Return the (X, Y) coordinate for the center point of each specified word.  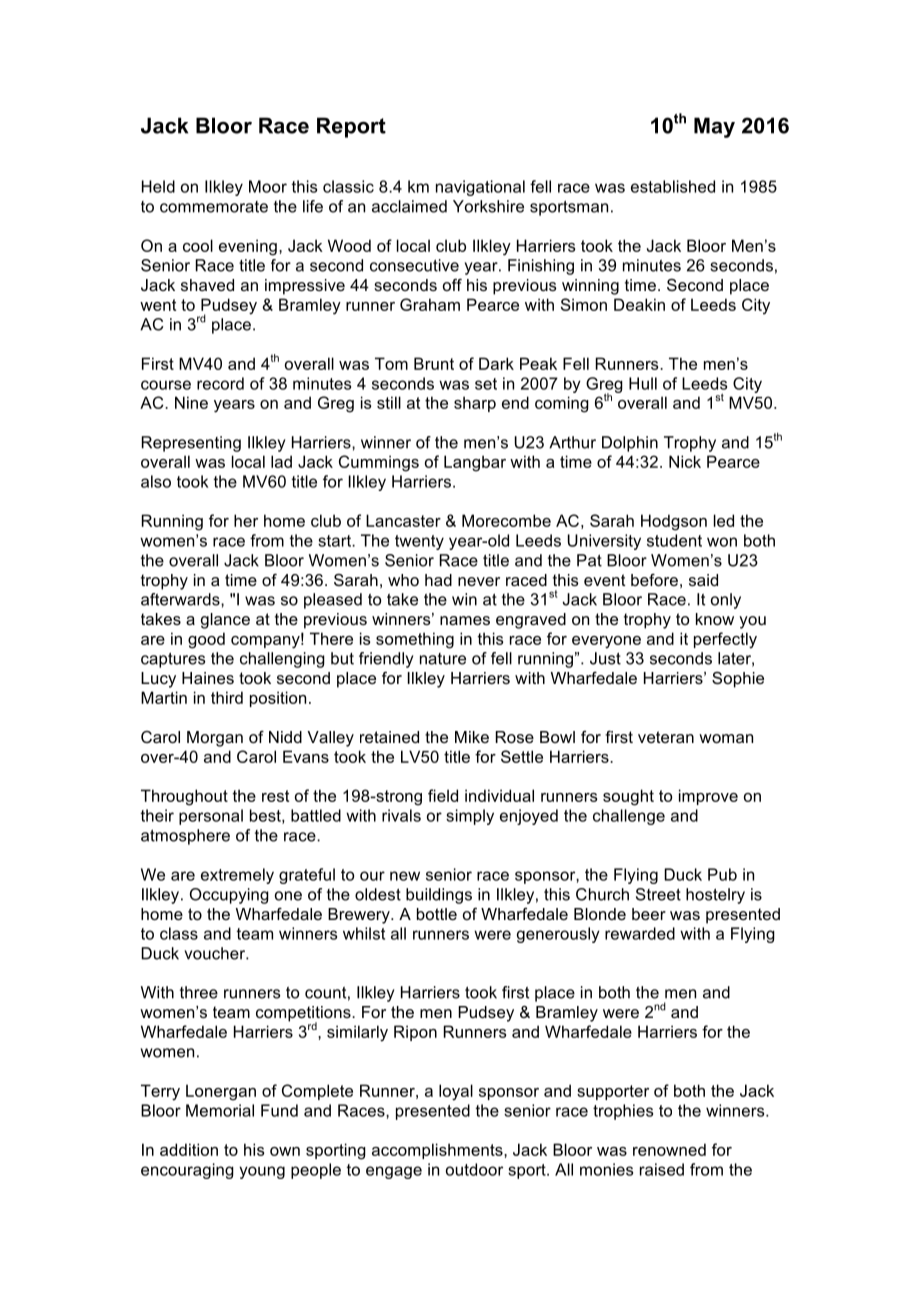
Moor (268, 186)
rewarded (640, 933)
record (220, 383)
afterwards (181, 599)
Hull (643, 383)
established (673, 186)
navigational (480, 188)
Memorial (220, 1110)
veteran (666, 737)
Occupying (229, 896)
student (674, 540)
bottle (437, 914)
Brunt (434, 363)
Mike (472, 737)
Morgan (215, 739)
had (438, 580)
